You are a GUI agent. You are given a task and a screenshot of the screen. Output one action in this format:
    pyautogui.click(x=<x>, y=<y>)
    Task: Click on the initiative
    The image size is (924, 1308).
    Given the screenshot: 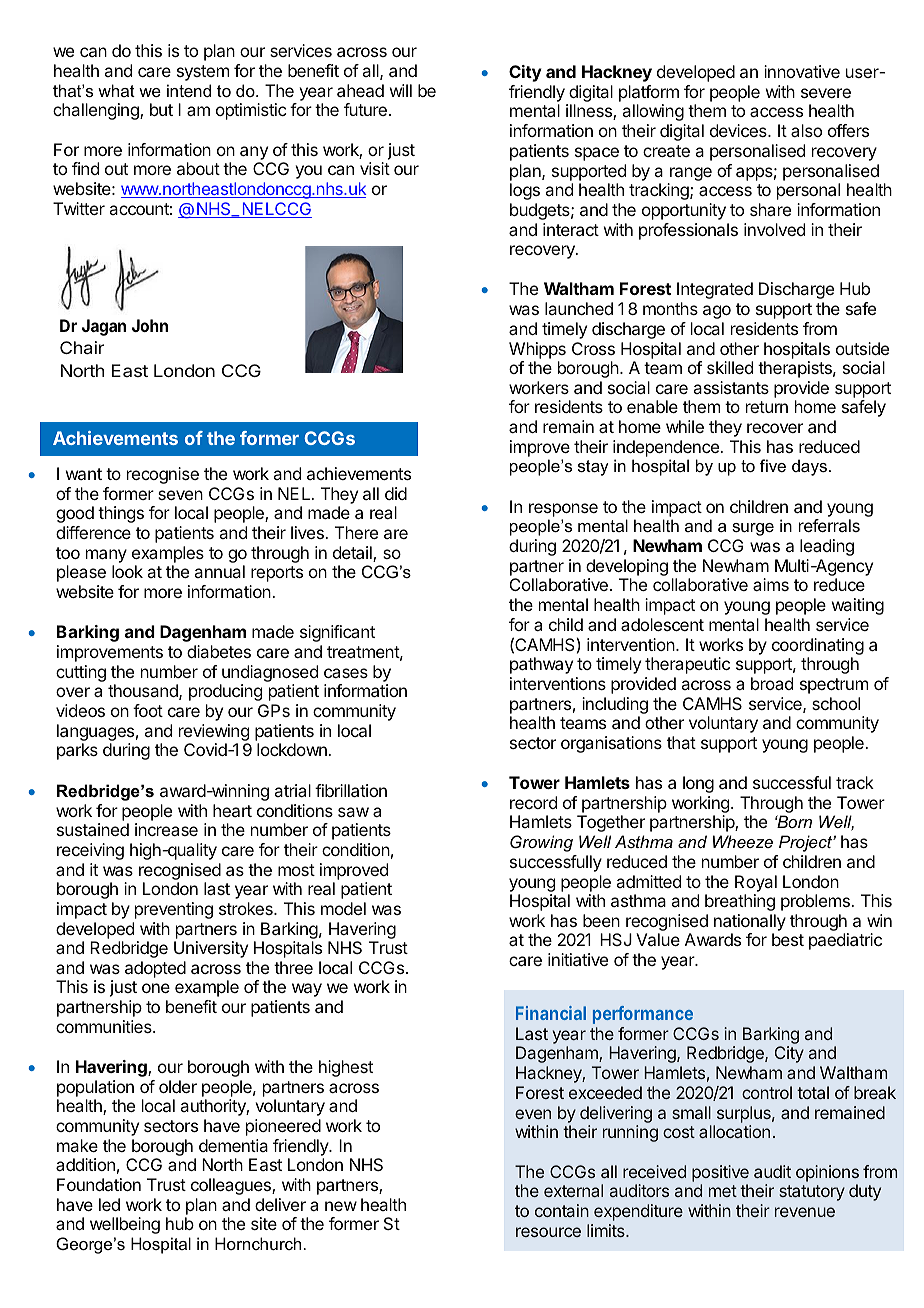 What is the action you would take?
    pyautogui.click(x=578, y=959)
